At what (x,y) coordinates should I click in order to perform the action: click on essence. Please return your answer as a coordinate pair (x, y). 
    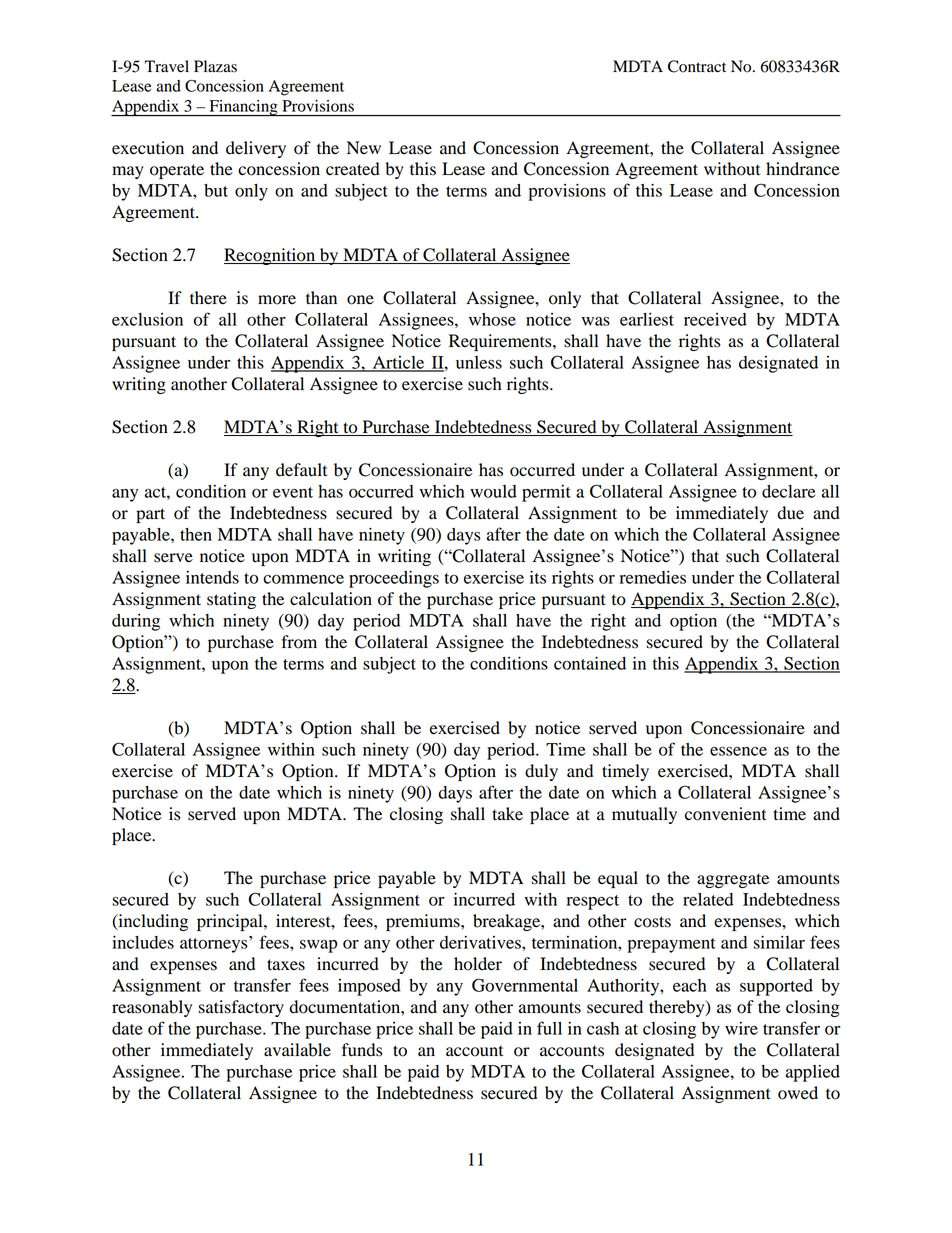
    Looking at the image, I should click on (738, 751).
